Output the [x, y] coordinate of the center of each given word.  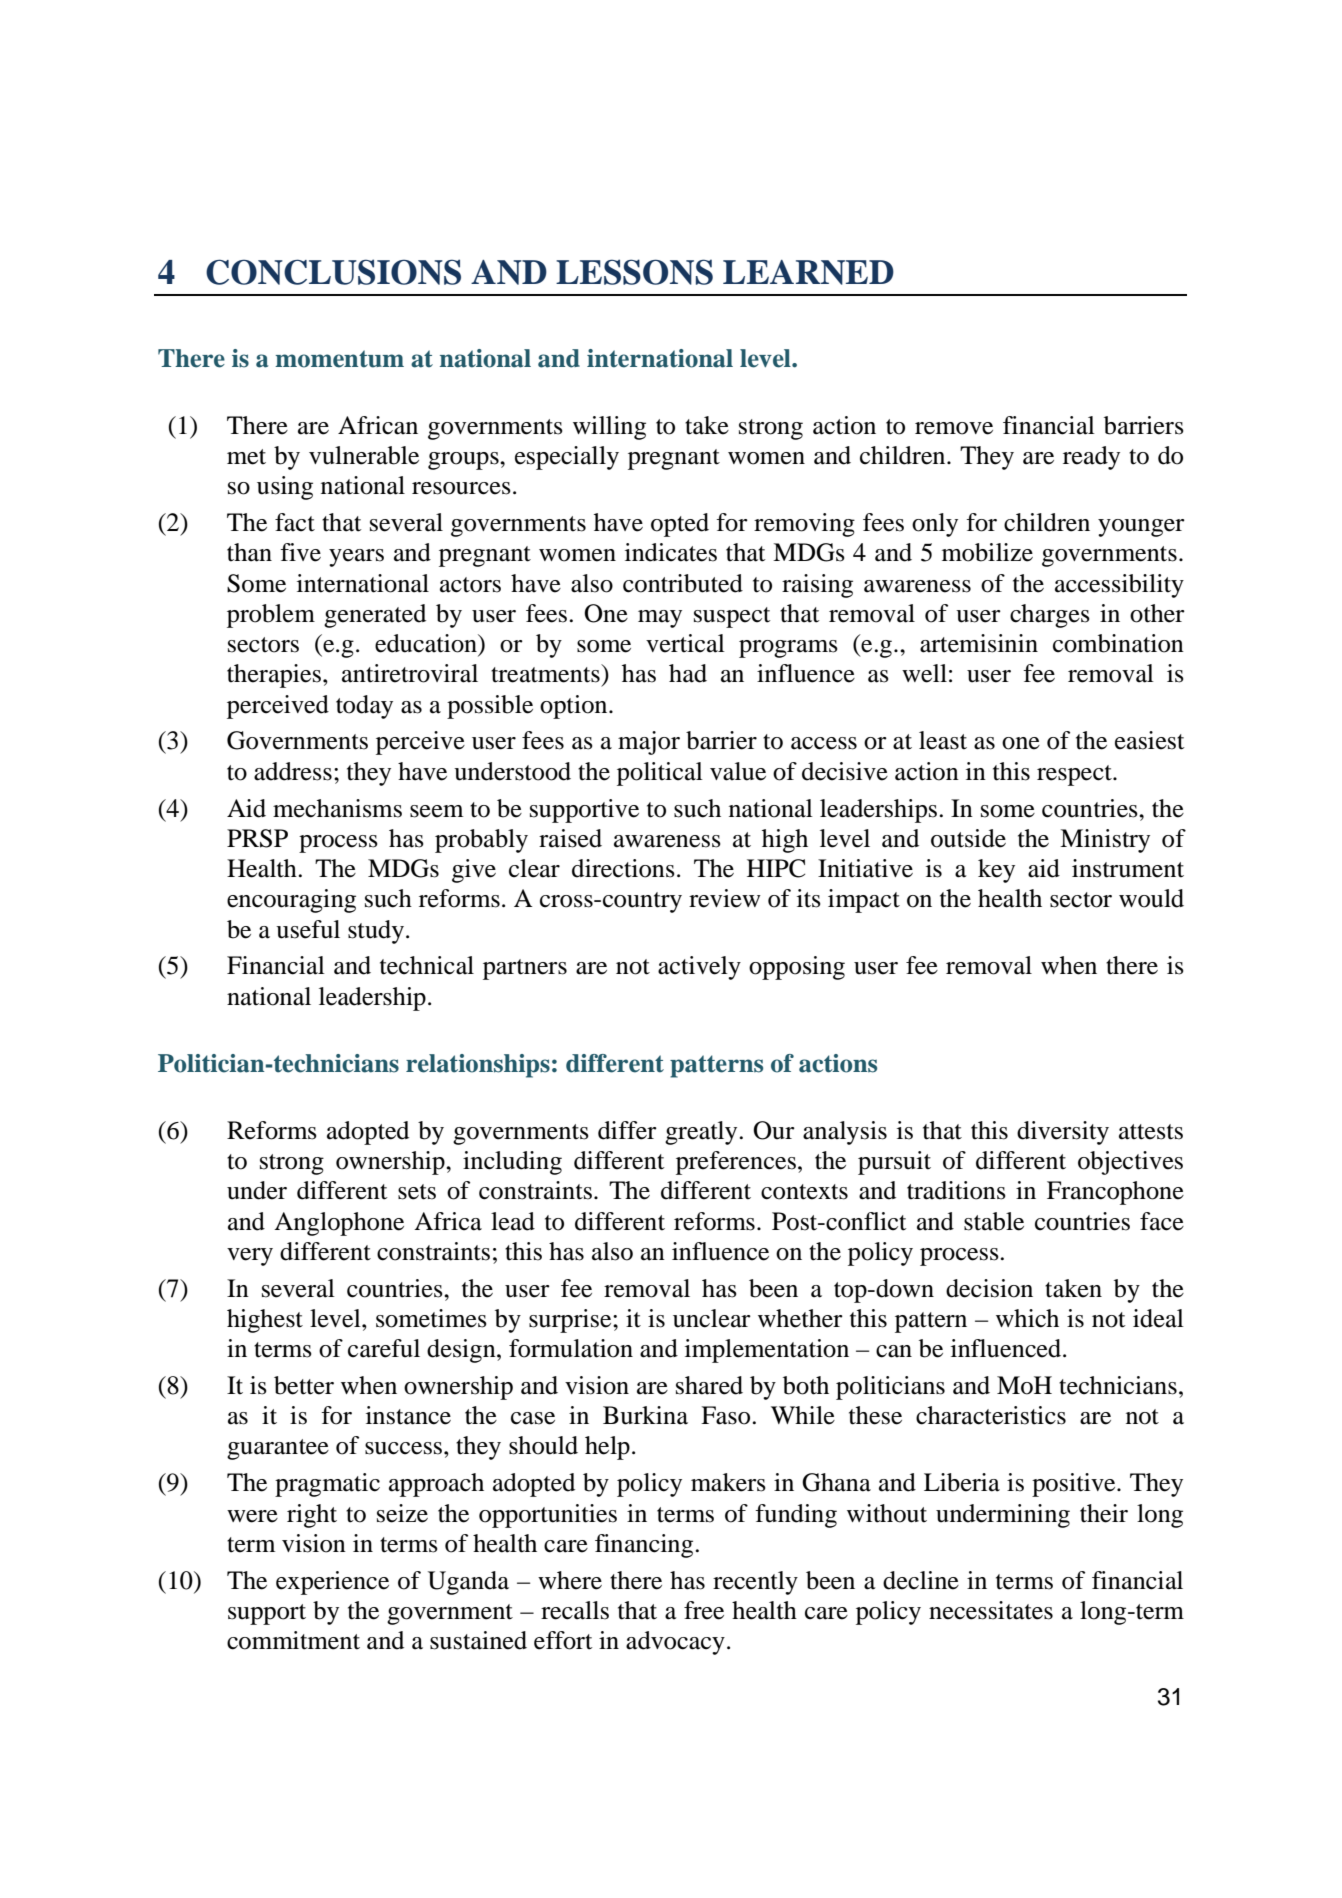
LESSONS [634, 272]
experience [332, 1583]
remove [954, 428]
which [1027, 1318]
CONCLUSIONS [333, 272]
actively [699, 968]
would [1151, 898]
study [376, 932]
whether [800, 1318]
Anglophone [339, 1224]
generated [375, 616]
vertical [685, 643]
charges [1050, 616]
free [704, 1610]
